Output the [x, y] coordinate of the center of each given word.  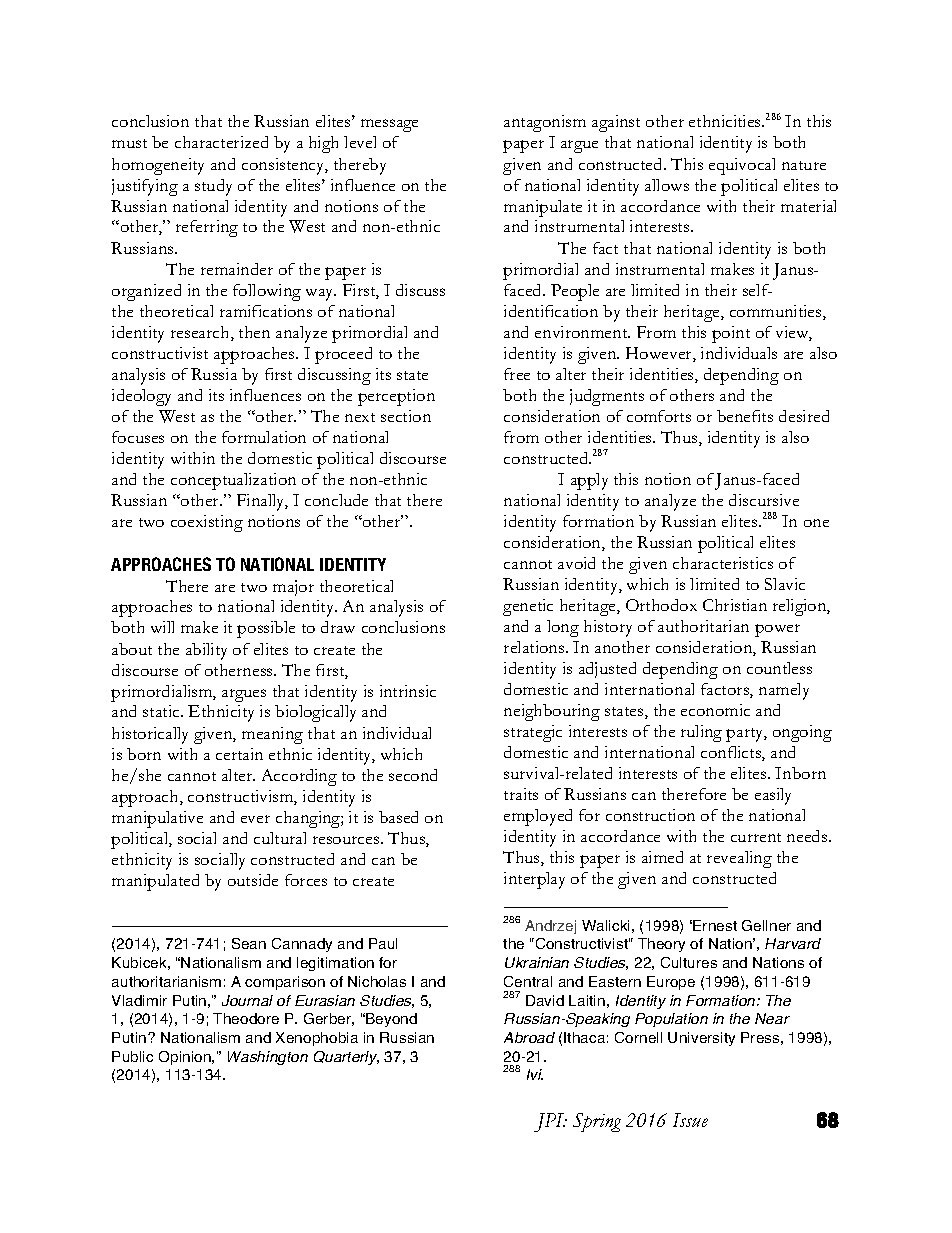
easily [773, 796]
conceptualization [233, 481]
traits [521, 794]
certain [239, 754]
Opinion [186, 1058]
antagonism [545, 123]
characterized [221, 142]
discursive [764, 500]
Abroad [529, 1037]
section [406, 416]
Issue [690, 1120]
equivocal [742, 166]
